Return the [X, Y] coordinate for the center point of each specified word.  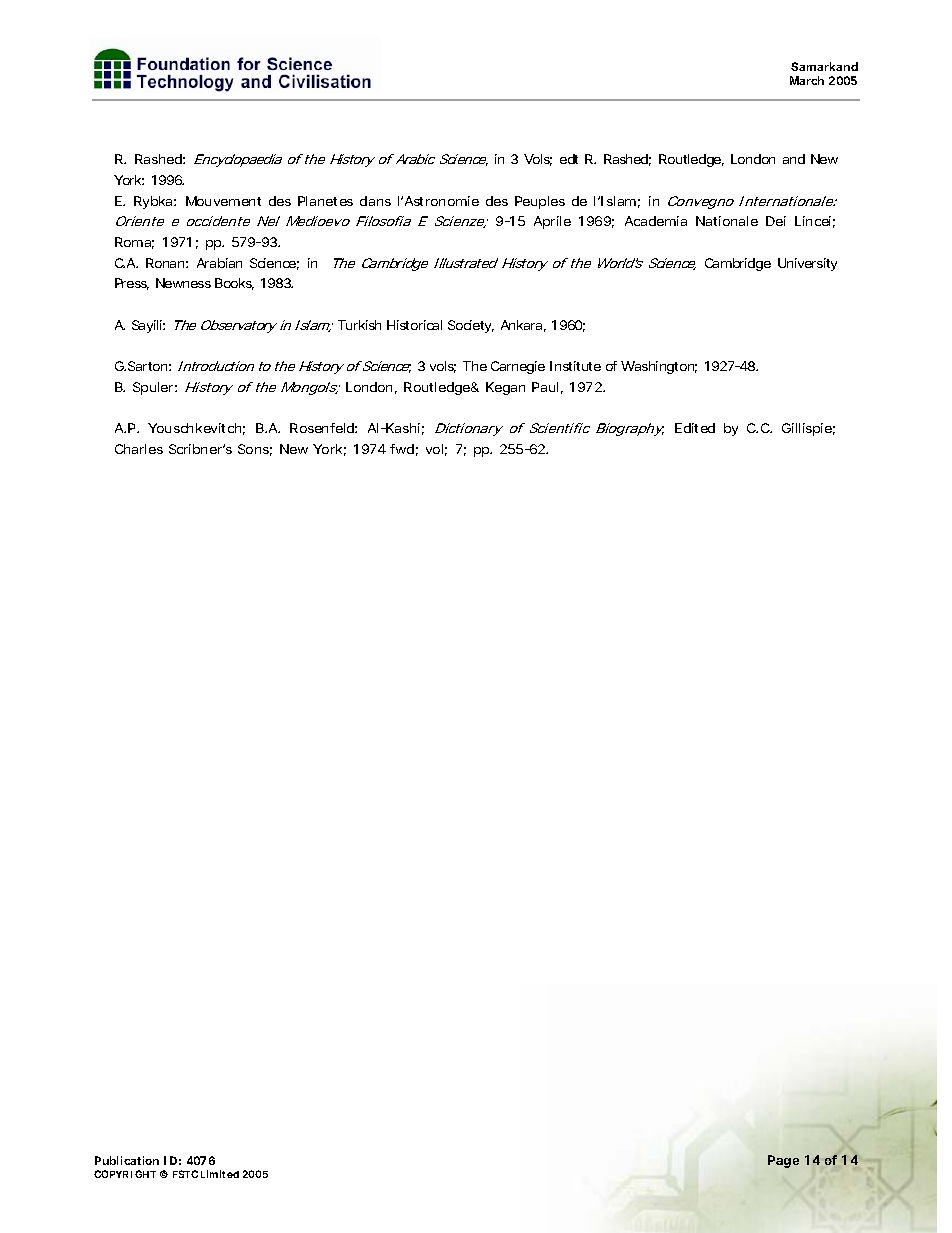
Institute [575, 366]
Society [471, 326]
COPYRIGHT [125, 1174]
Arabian [219, 263]
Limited [220, 1174]
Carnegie [518, 367]
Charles [139, 449]
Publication [127, 1160]
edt [569, 159]
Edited [695, 428]
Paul [545, 387]
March [807, 80]
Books [234, 284]
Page [783, 1161]
